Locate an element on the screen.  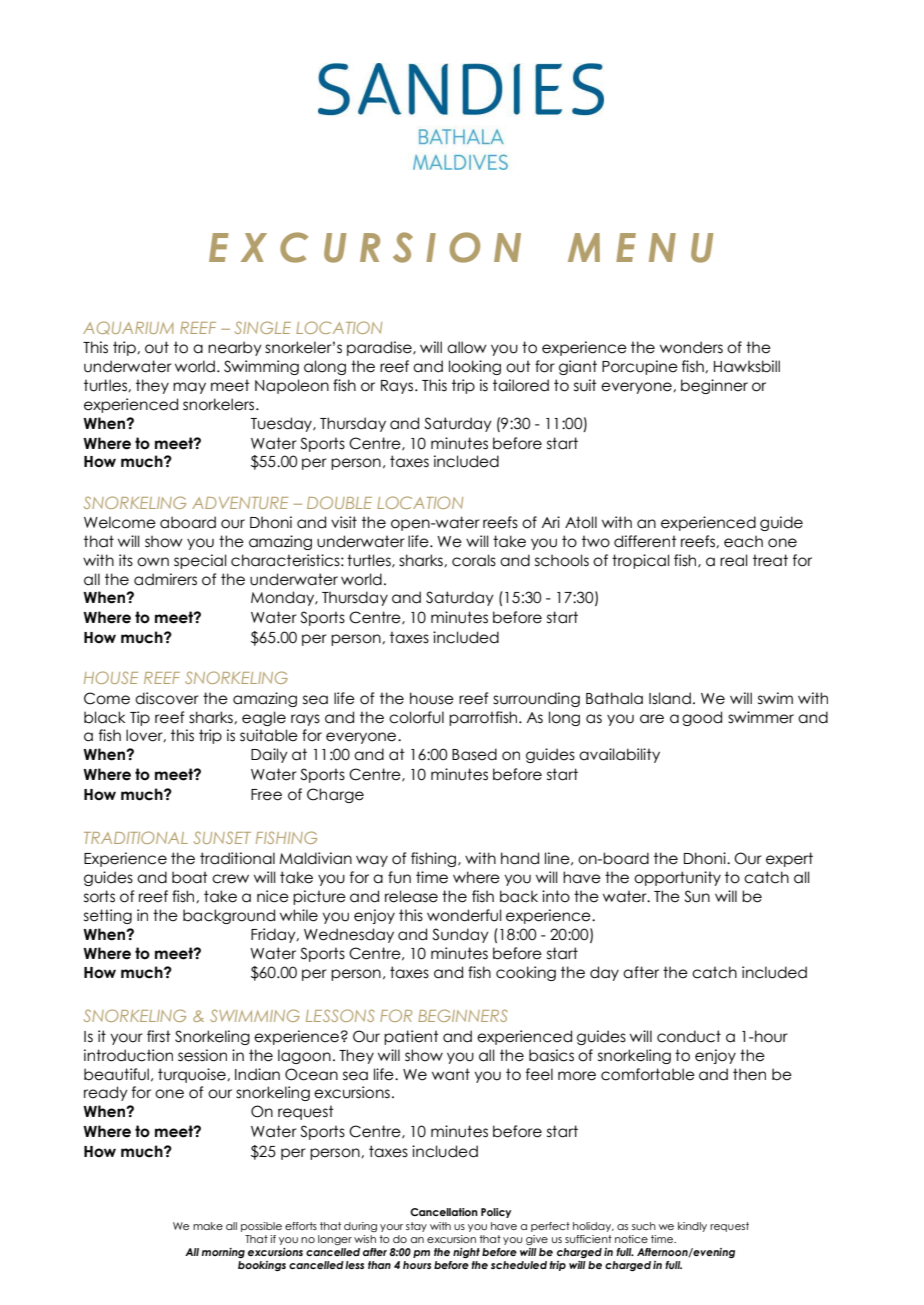
allow is located at coordinates (467, 347).
